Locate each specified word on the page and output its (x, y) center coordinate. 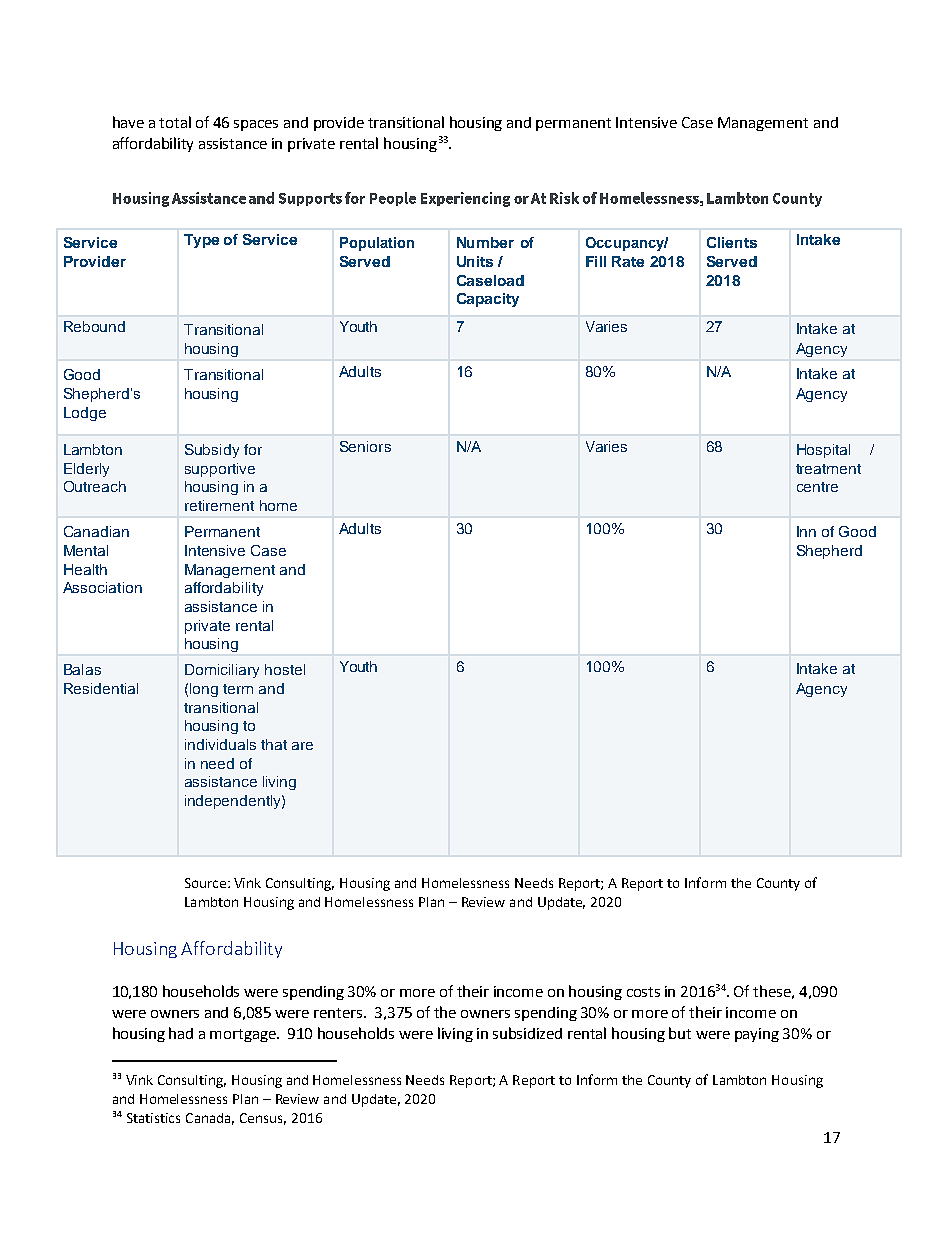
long (204, 690)
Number (485, 242)
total (175, 122)
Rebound (94, 326)
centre (817, 487)
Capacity (488, 300)
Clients (732, 242)
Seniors (365, 446)
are (302, 746)
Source (205, 883)
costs (643, 992)
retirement (219, 505)
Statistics (153, 1118)
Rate (628, 261)
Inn (806, 531)
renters (339, 1013)
